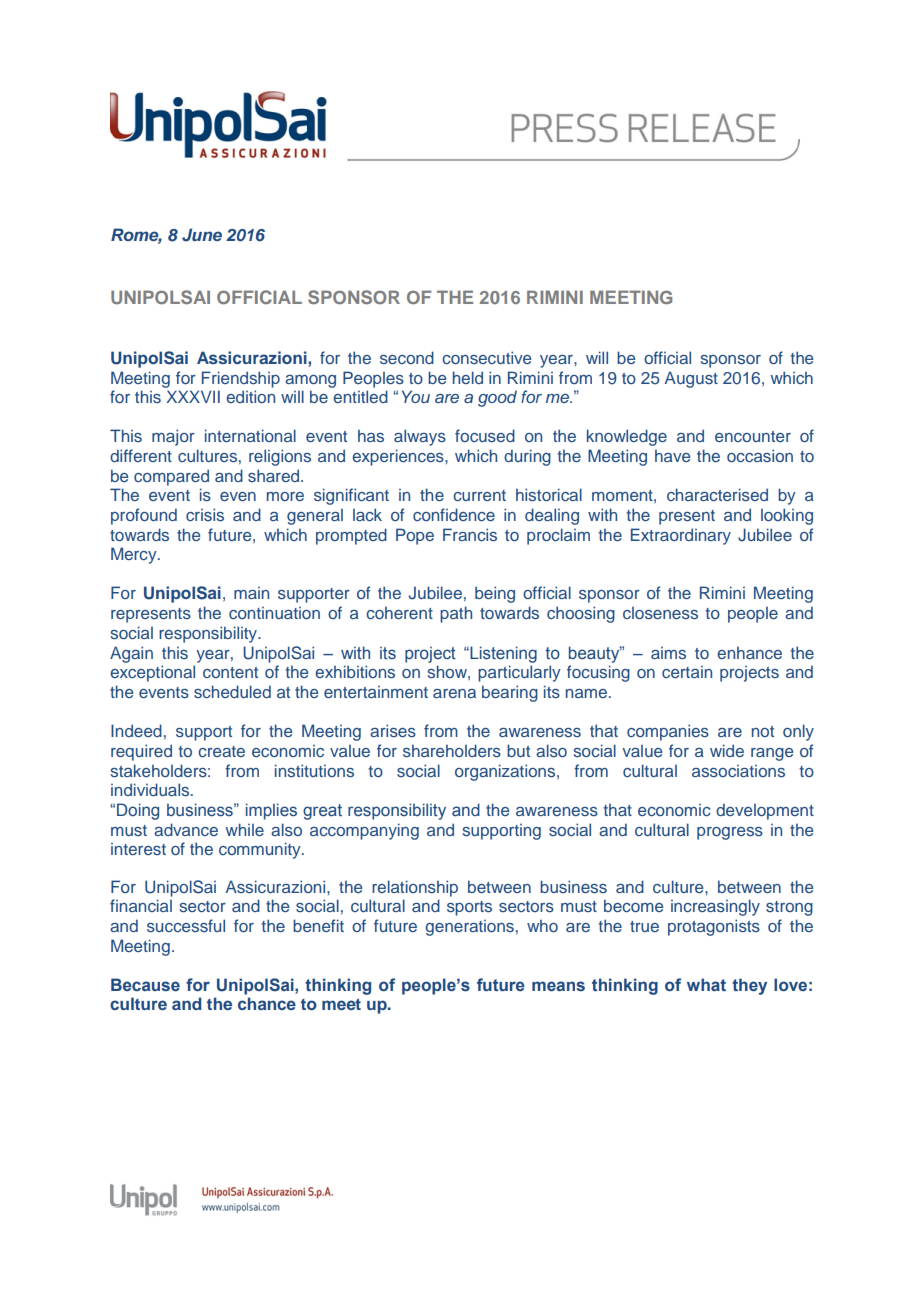  Describe the element at coordinates (717, 494) in the screenshot. I see `characterised` at that location.
